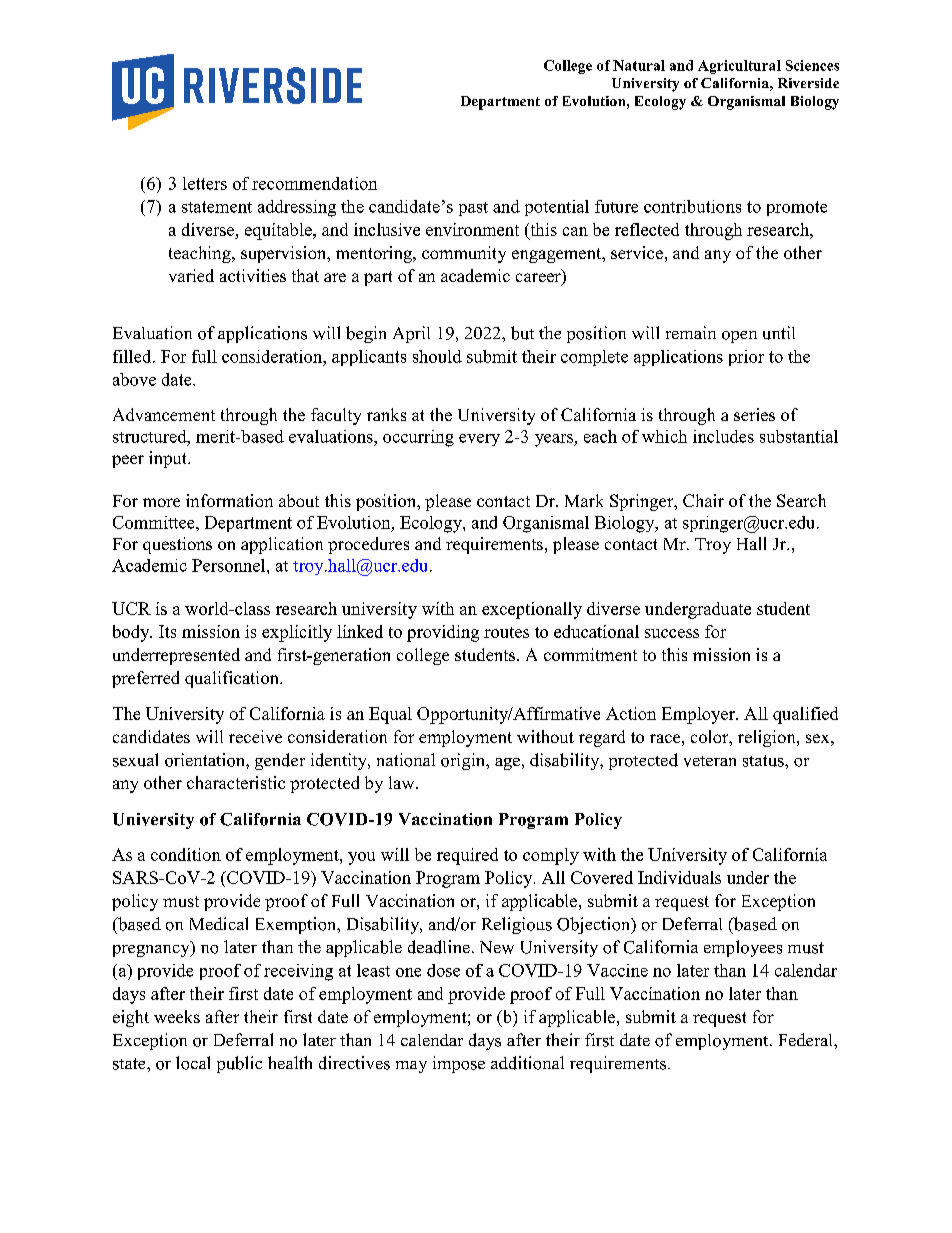 This screenshot has height=1233, width=952. What do you see at coordinates (205, 183) in the screenshot?
I see `letters` at bounding box center [205, 183].
